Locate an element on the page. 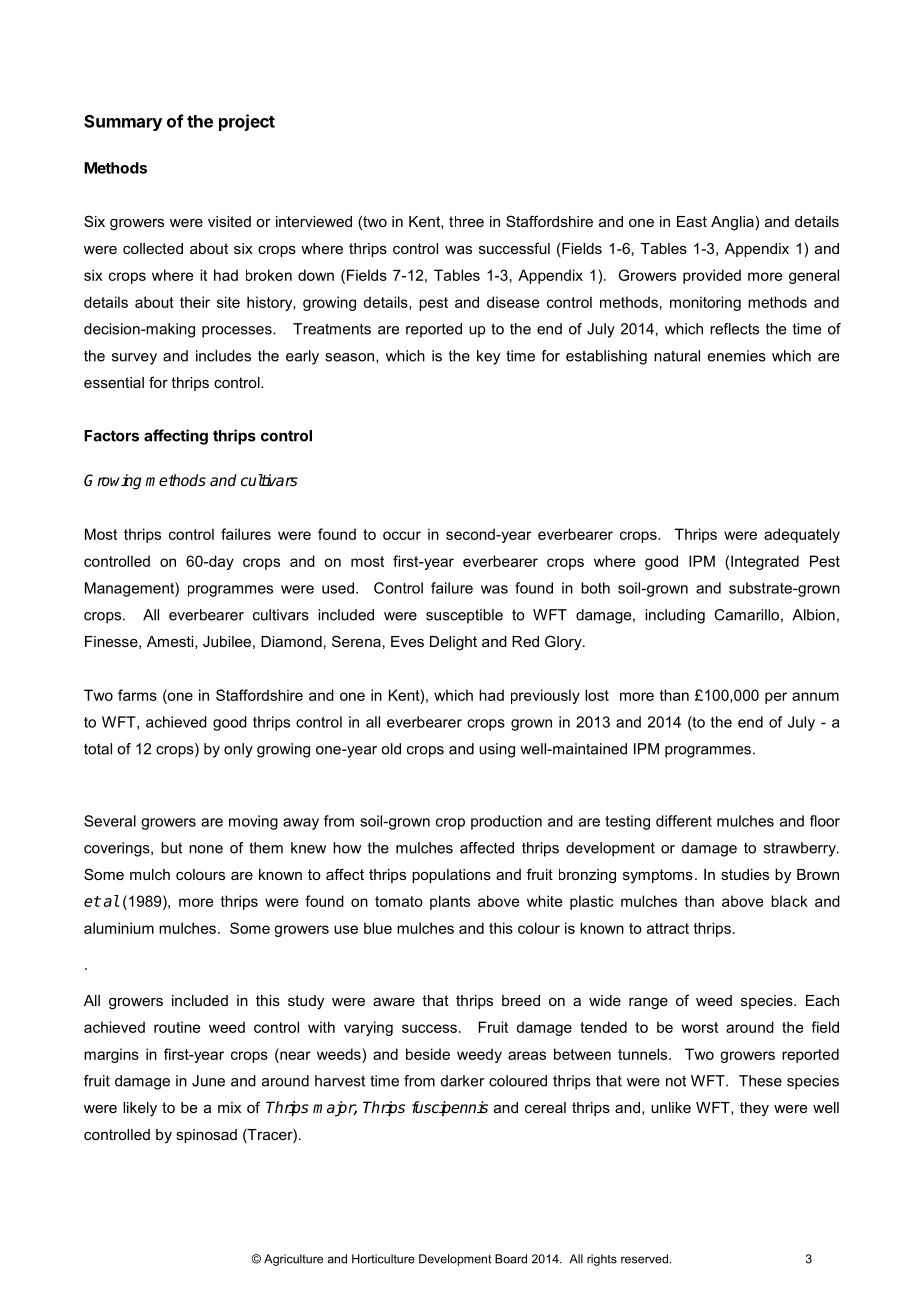 This document has height=1308, width=924. Board is located at coordinates (511, 1259).
